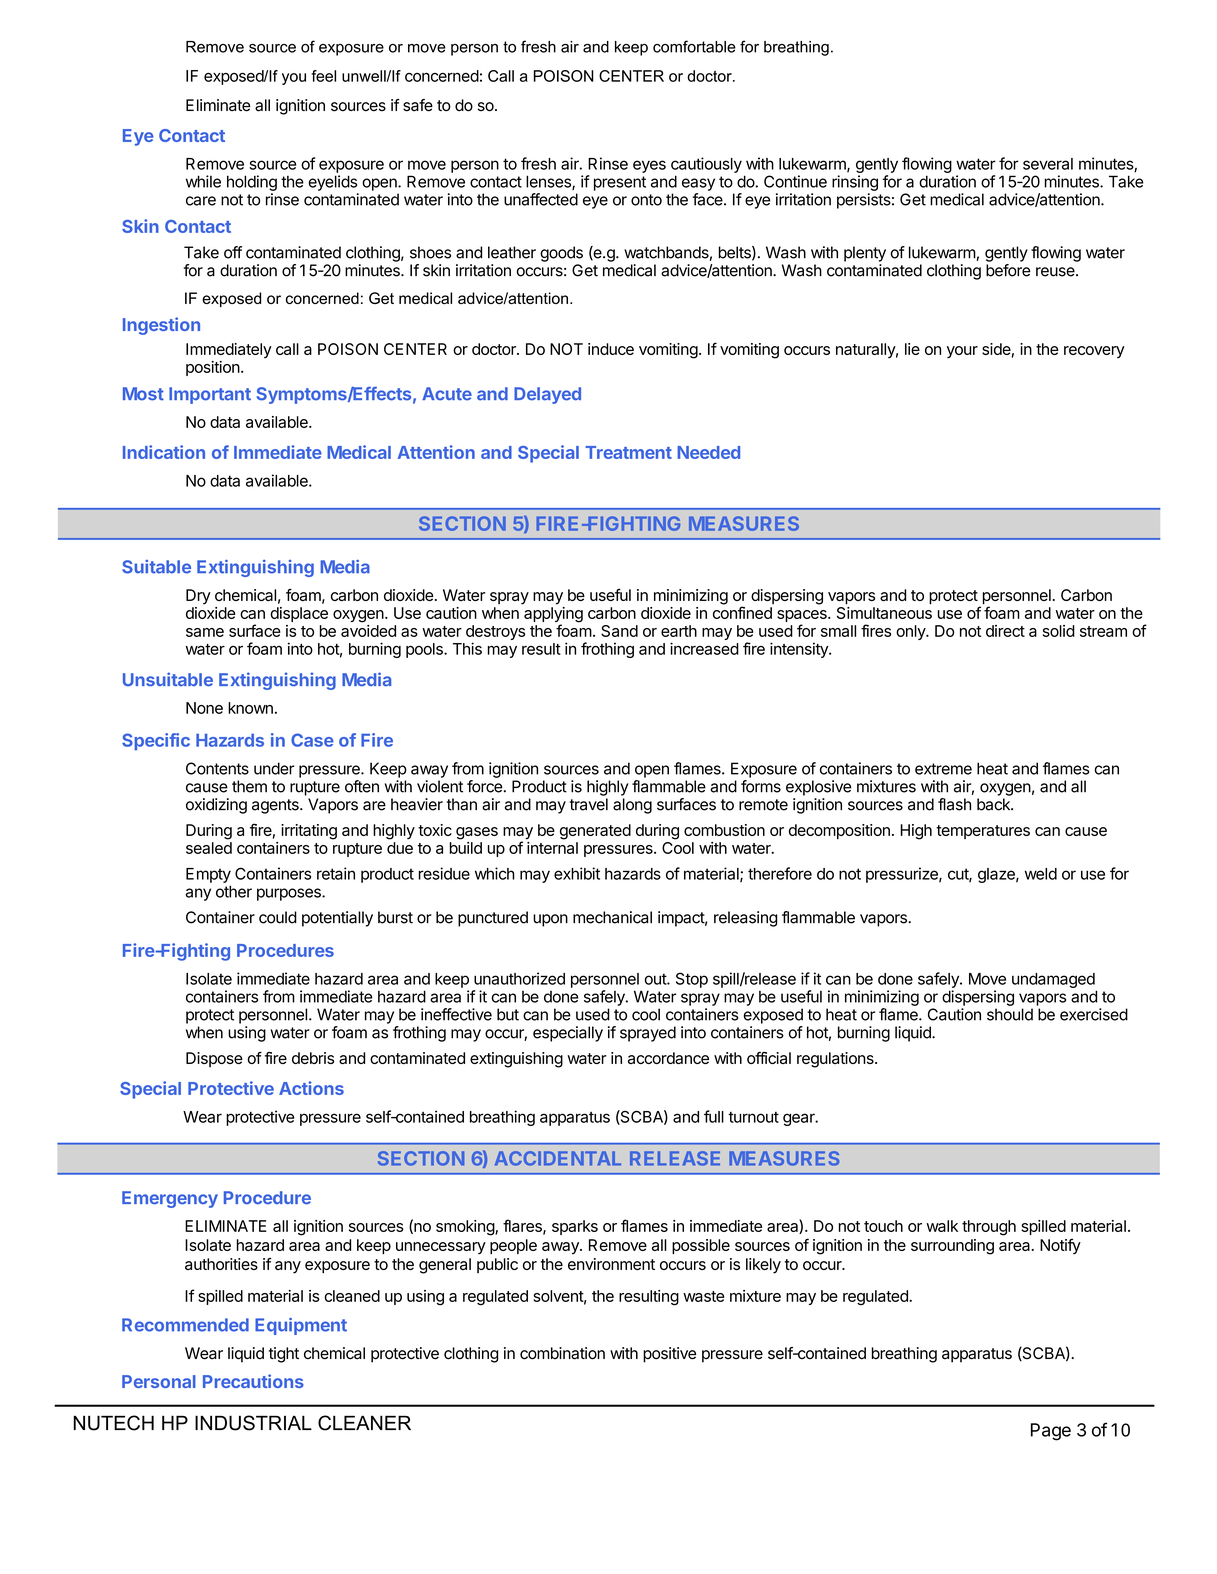 The width and height of the page is (1217, 1574). What do you see at coordinates (1048, 164) in the page?
I see `several` at bounding box center [1048, 164].
